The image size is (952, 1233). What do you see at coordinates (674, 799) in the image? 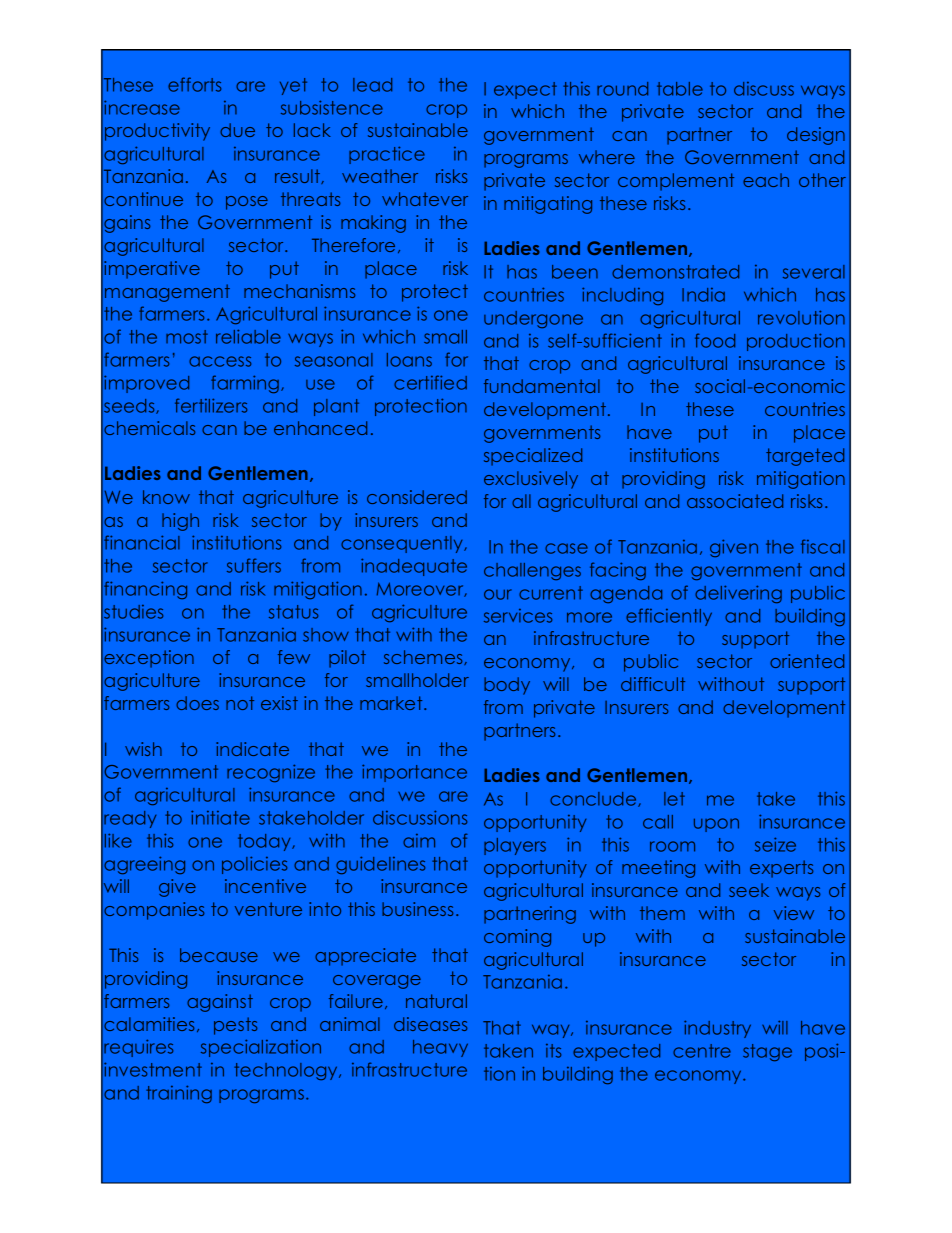
I see `let` at bounding box center [674, 799].
